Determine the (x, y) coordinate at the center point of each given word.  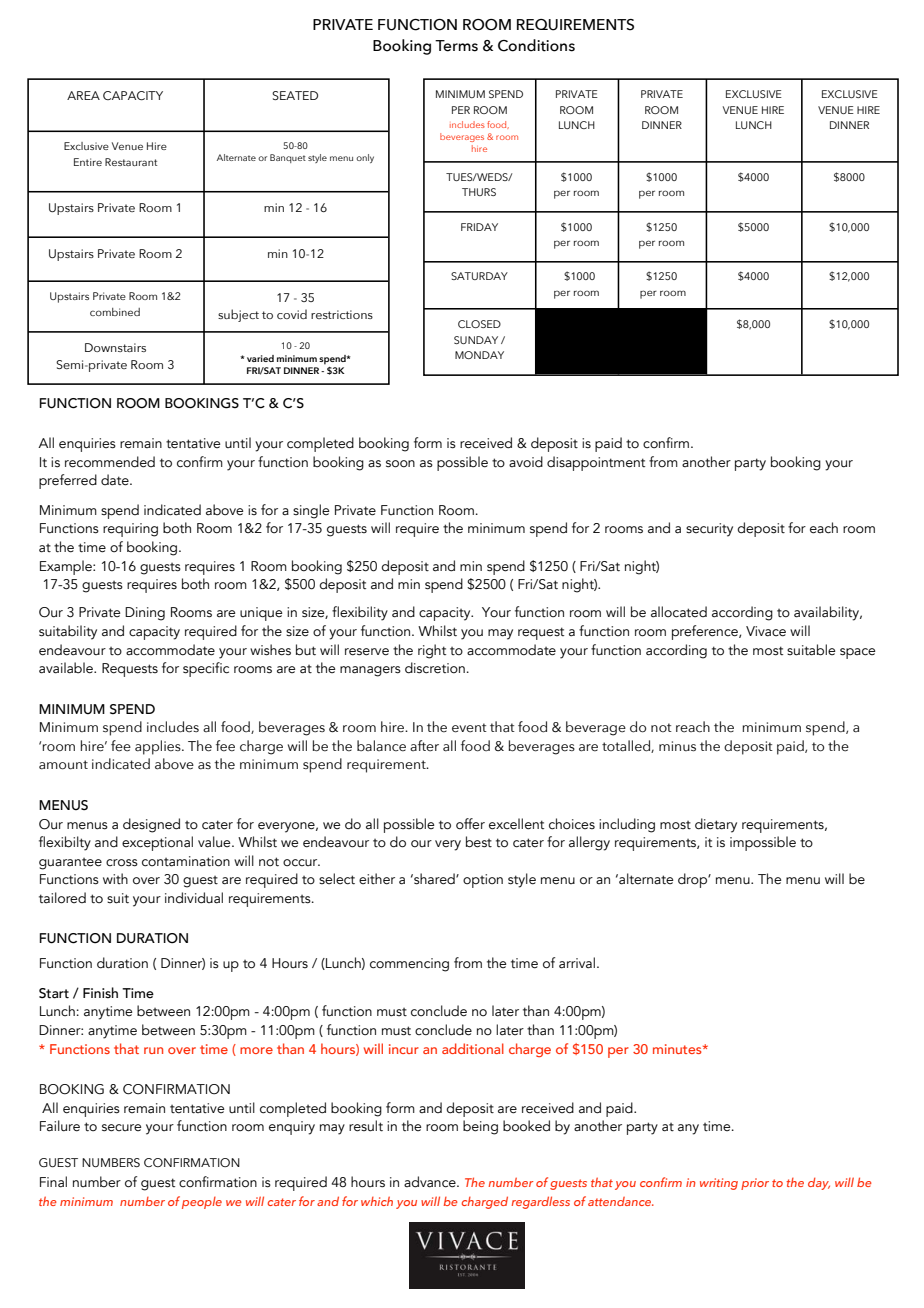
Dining (145, 614)
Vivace (766, 631)
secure (121, 1128)
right (432, 651)
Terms (456, 46)
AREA (83, 95)
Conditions (536, 45)
